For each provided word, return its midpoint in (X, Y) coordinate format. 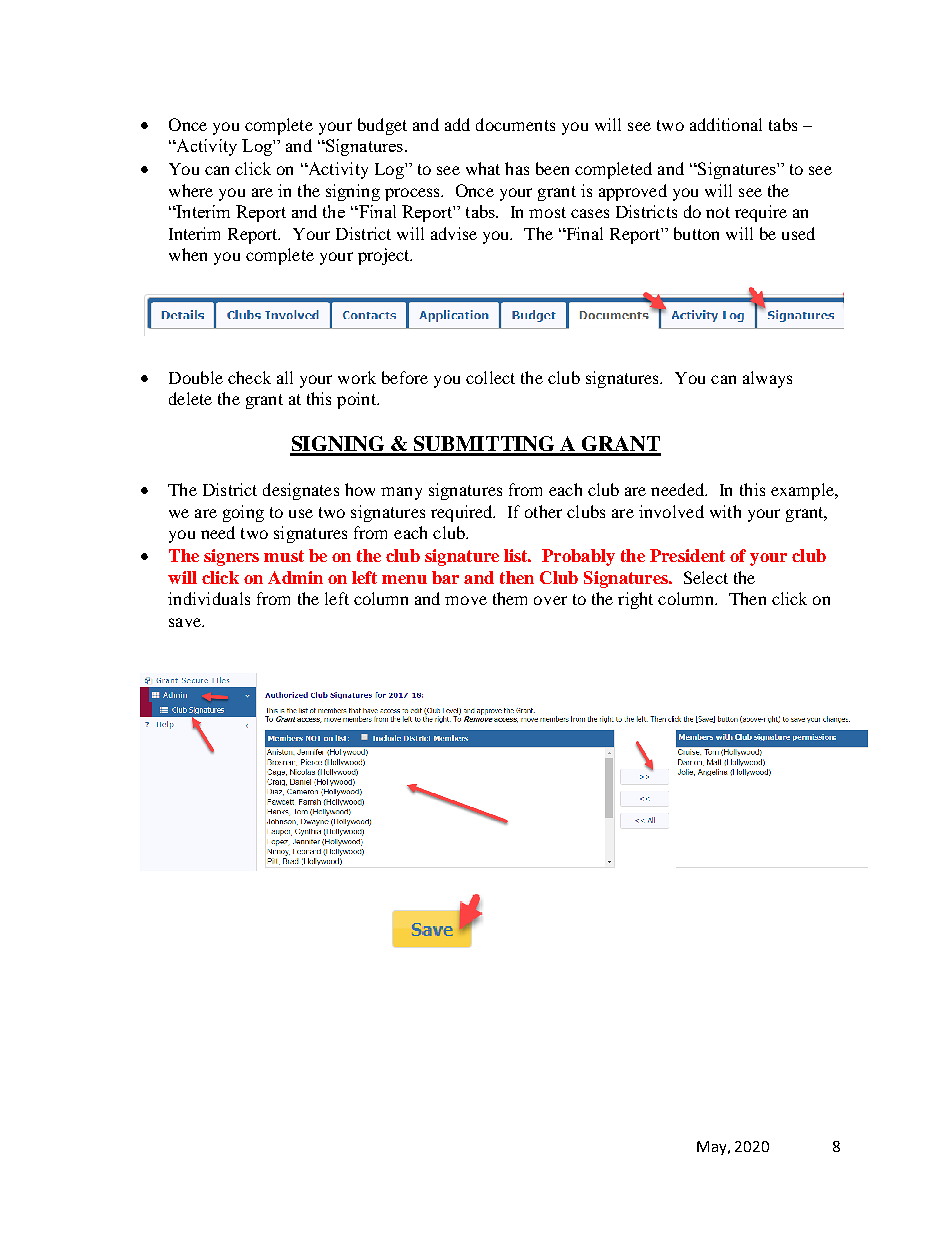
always (767, 379)
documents (515, 124)
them (510, 598)
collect (490, 377)
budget (382, 126)
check (249, 377)
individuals (209, 598)
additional (726, 124)
